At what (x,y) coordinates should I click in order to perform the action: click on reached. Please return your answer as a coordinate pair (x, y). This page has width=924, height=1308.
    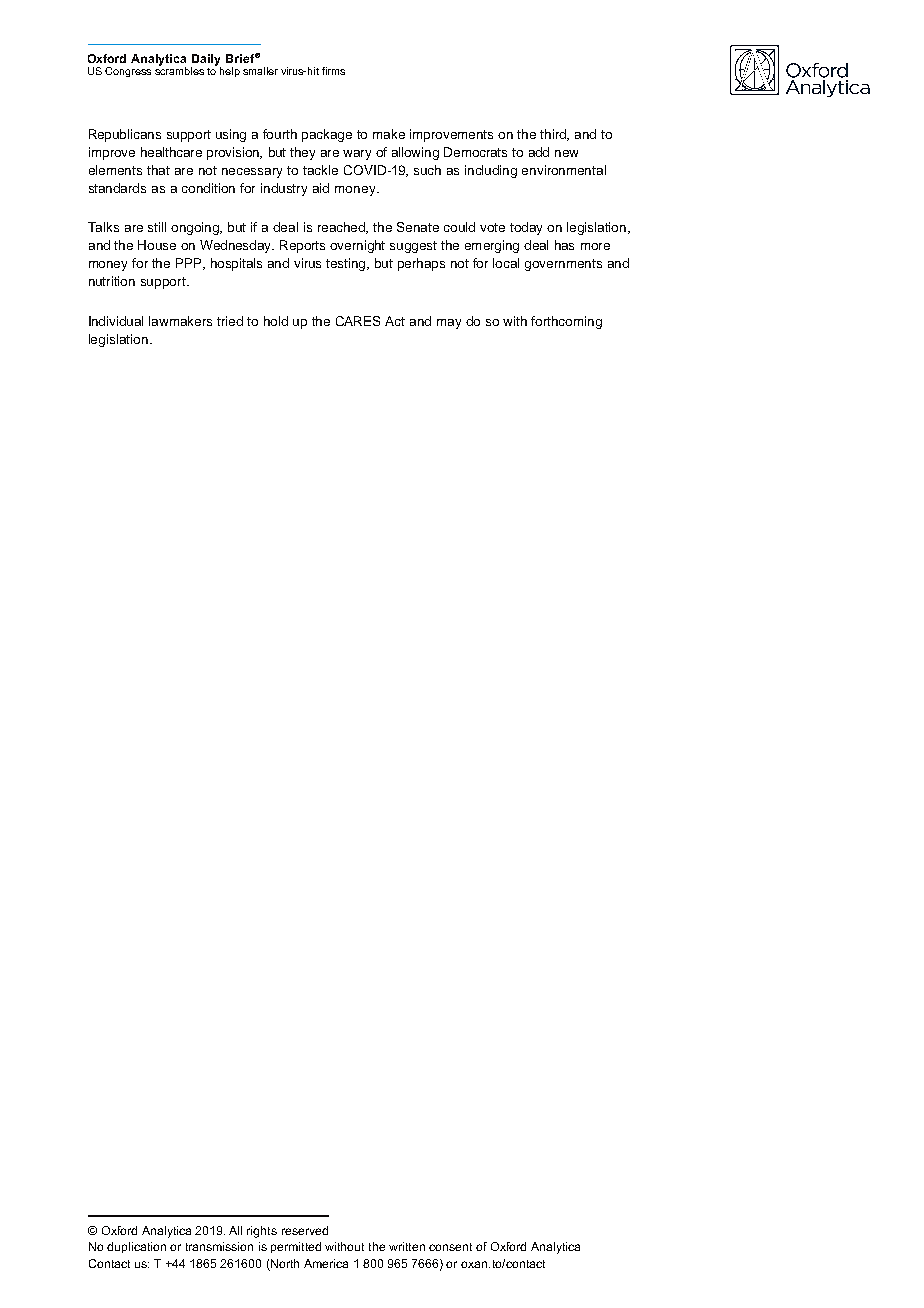
    Looking at the image, I should click on (343, 228).
